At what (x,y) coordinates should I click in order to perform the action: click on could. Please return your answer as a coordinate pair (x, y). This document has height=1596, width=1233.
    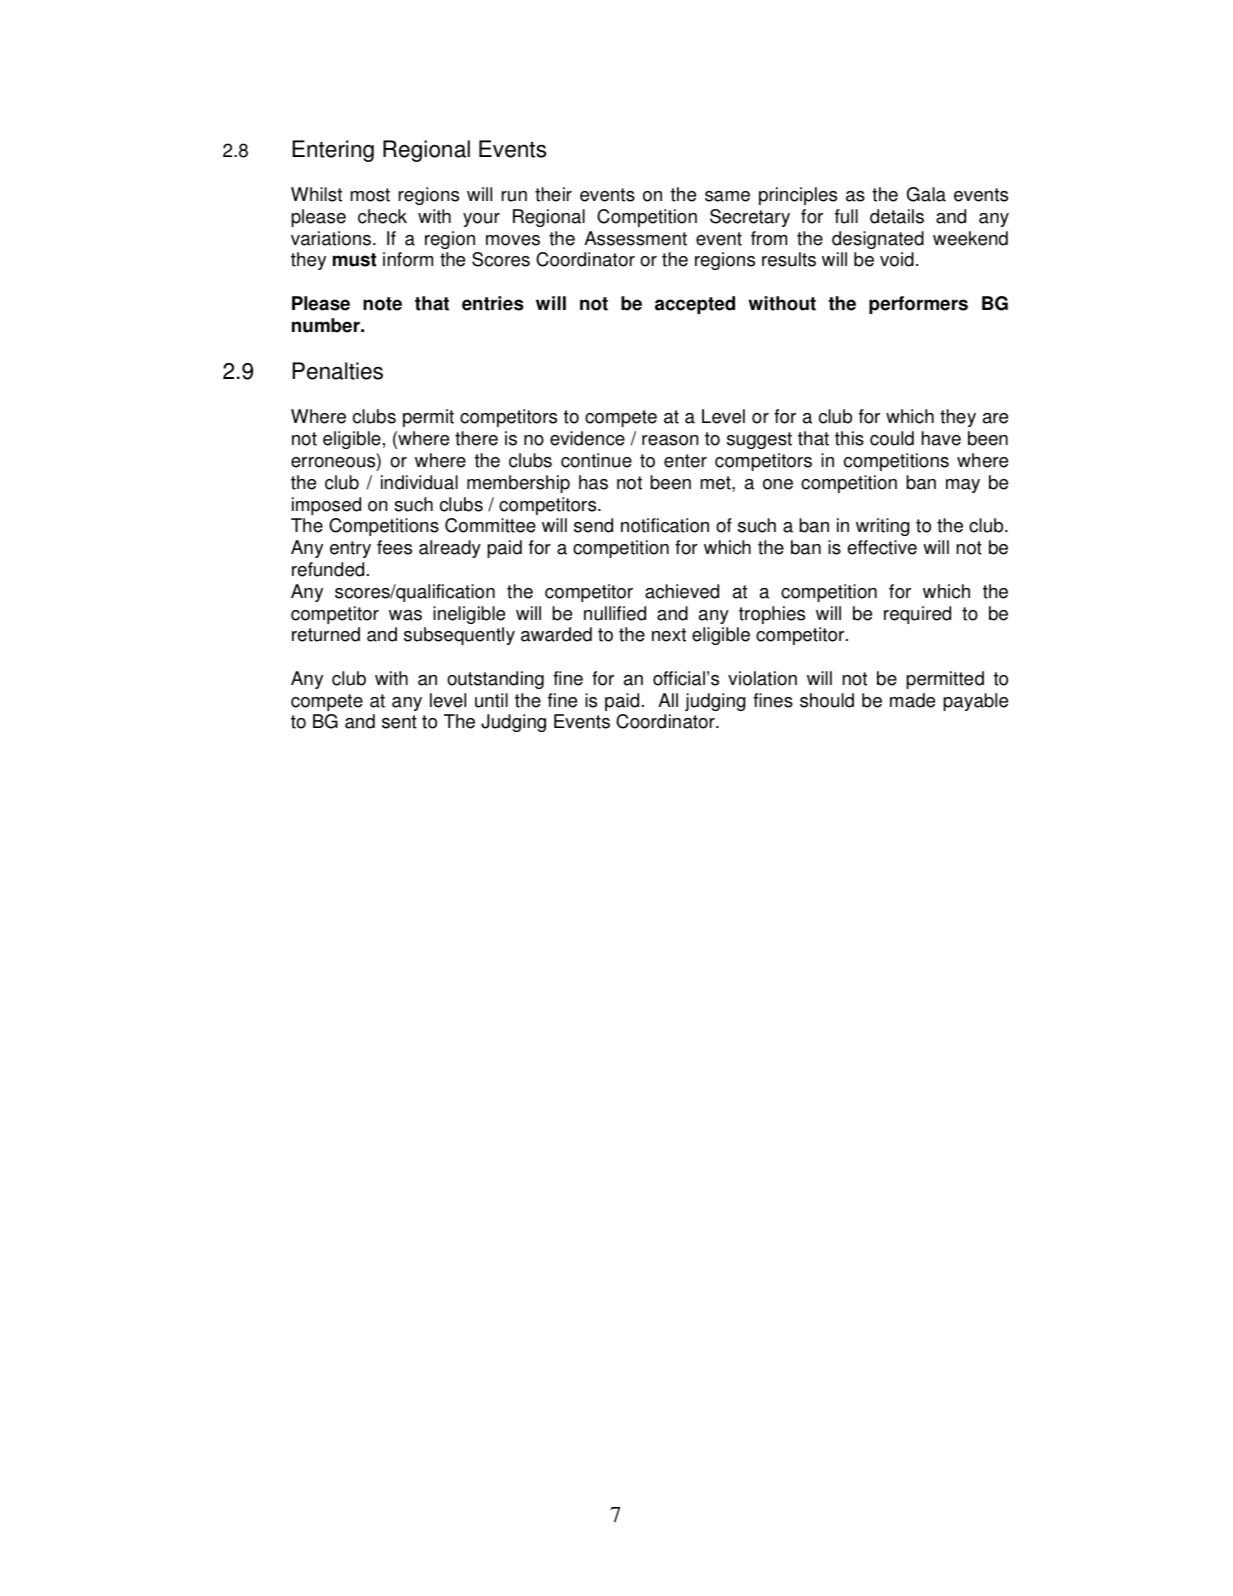
    Looking at the image, I should click on (892, 438).
